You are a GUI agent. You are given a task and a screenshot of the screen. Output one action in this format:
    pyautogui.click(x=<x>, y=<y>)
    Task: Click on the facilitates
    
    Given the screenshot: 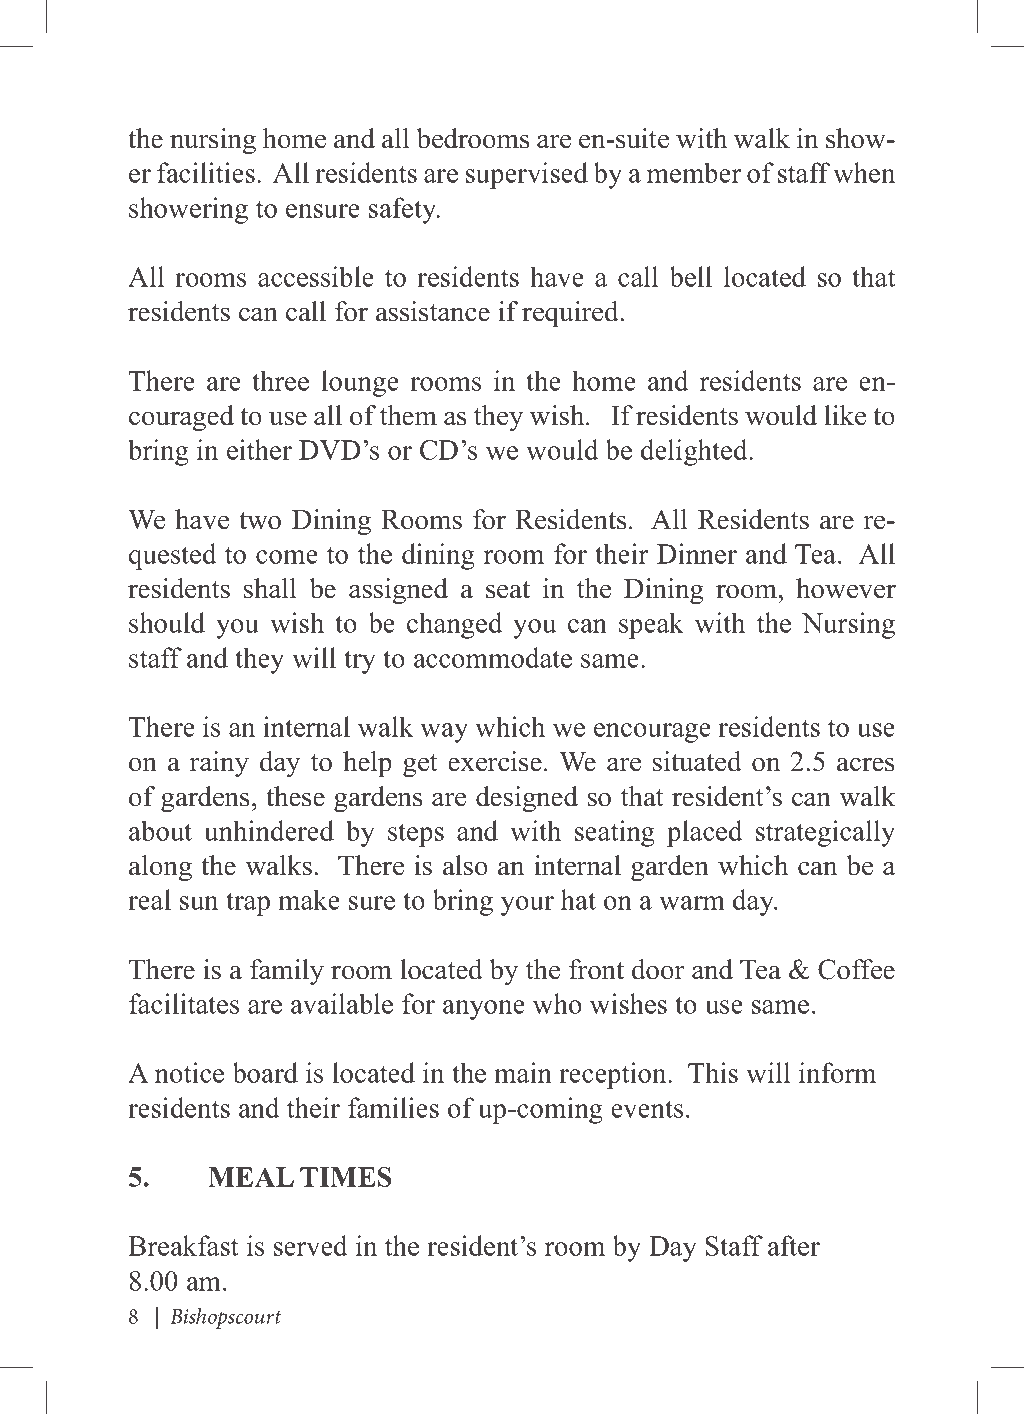 What is the action you would take?
    pyautogui.click(x=184, y=1003)
